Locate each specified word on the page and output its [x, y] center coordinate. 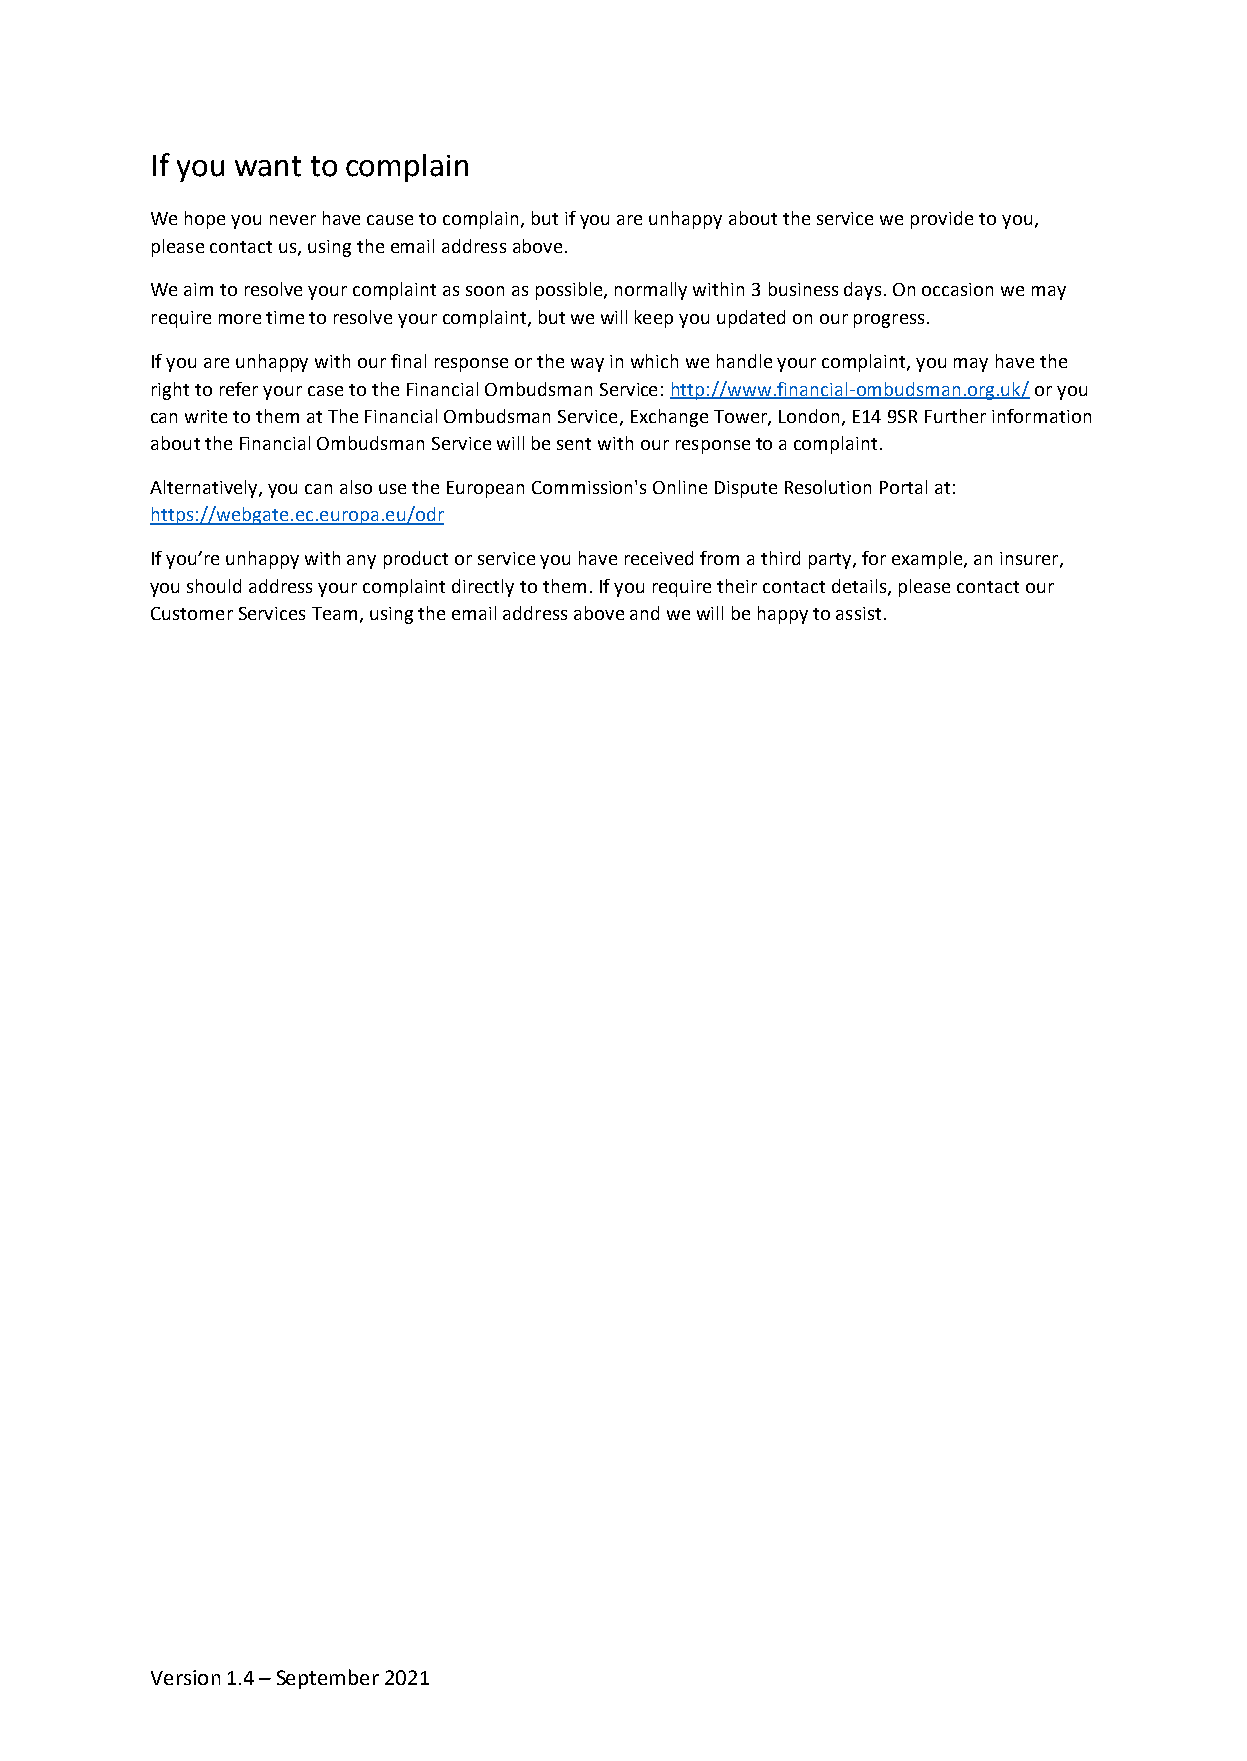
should [214, 586]
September [328, 1679]
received [659, 558]
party [831, 561]
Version [185, 1677]
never [293, 220]
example [928, 560]
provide [942, 220]
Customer [192, 613]
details [860, 587]
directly [483, 588]
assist [858, 613]
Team [334, 613]
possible [570, 291]
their [737, 586]
